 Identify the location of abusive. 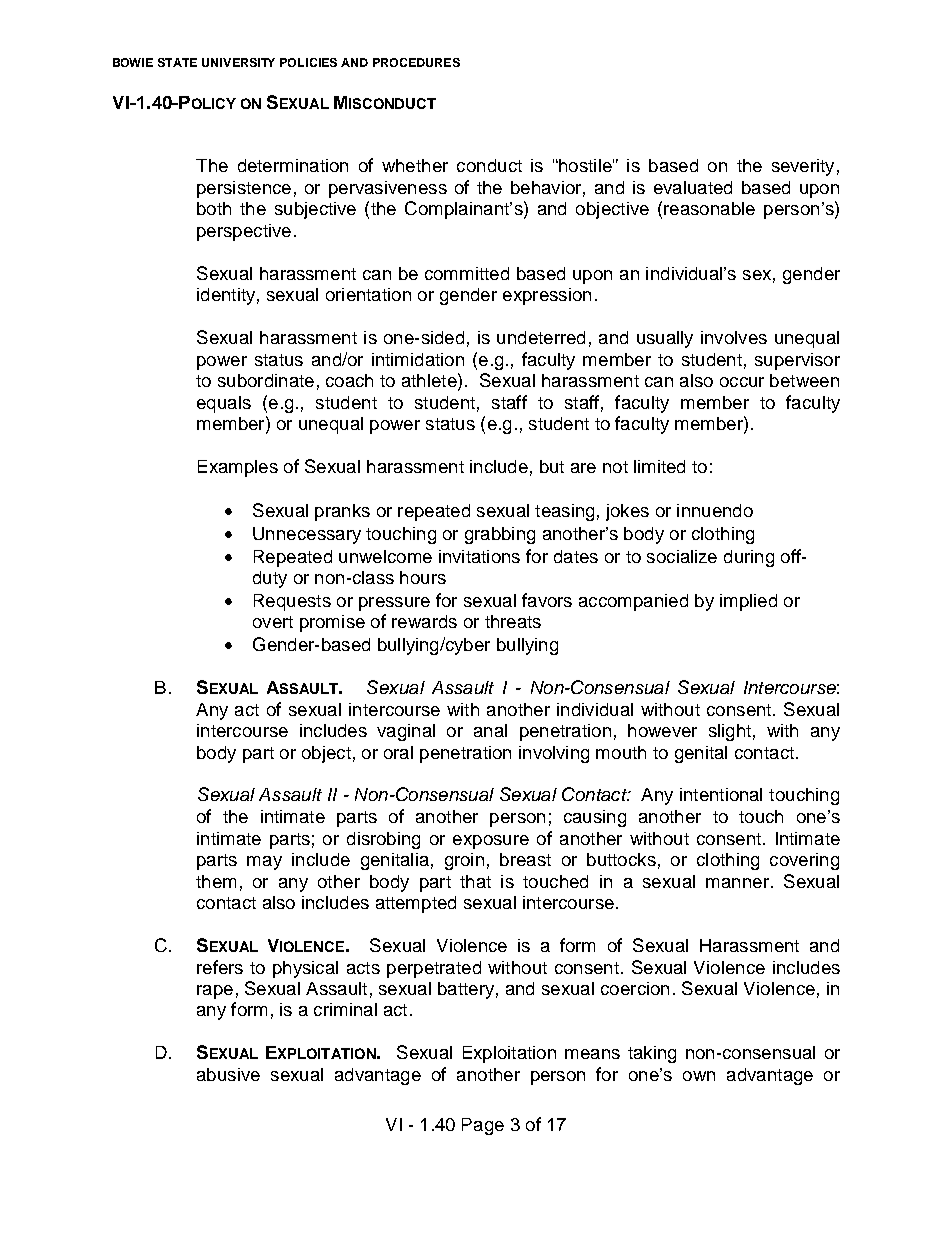
(228, 1074).
